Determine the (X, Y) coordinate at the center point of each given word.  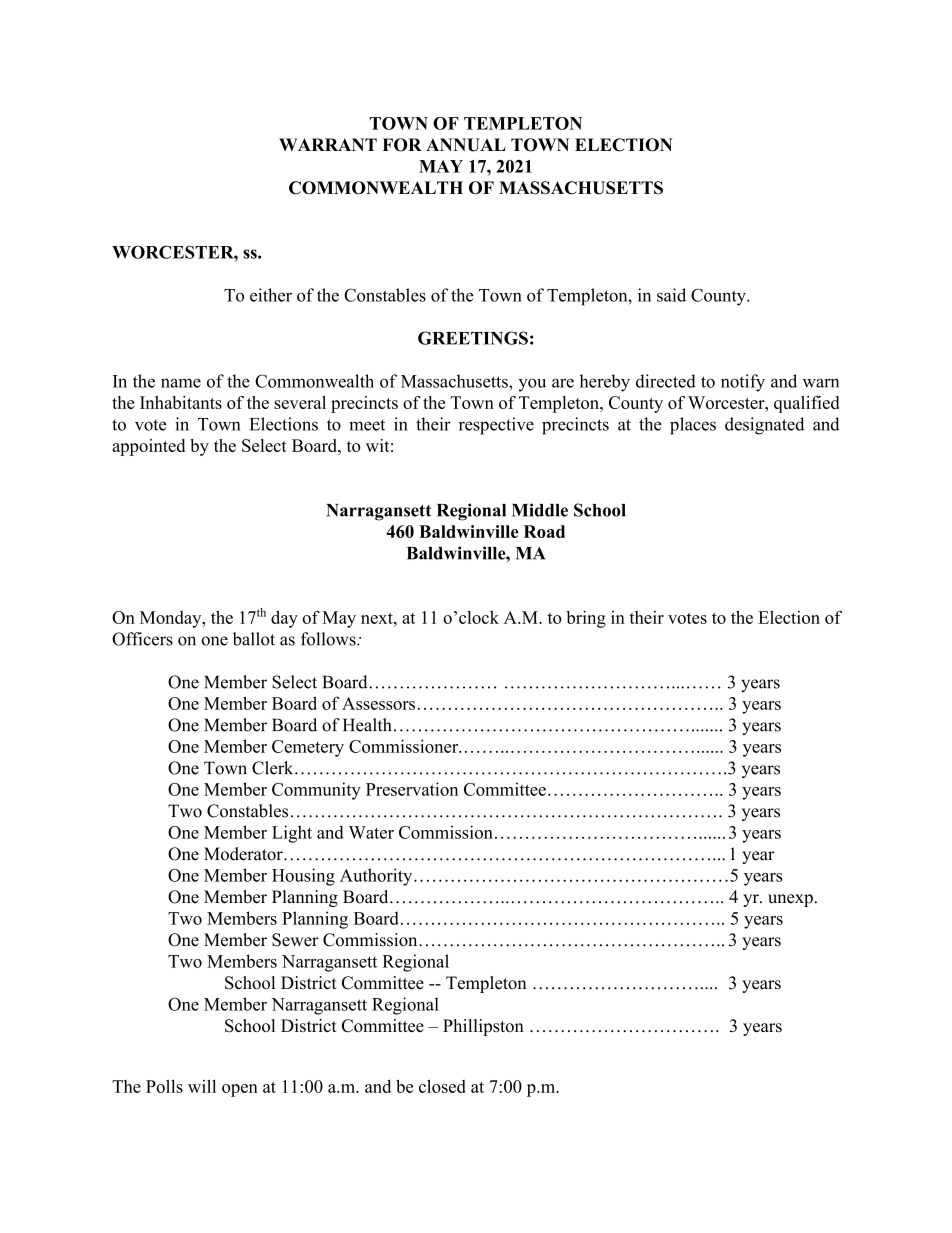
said (671, 295)
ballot (254, 639)
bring (586, 619)
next (378, 618)
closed (442, 1086)
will (202, 1086)
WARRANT (328, 144)
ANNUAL (466, 145)
